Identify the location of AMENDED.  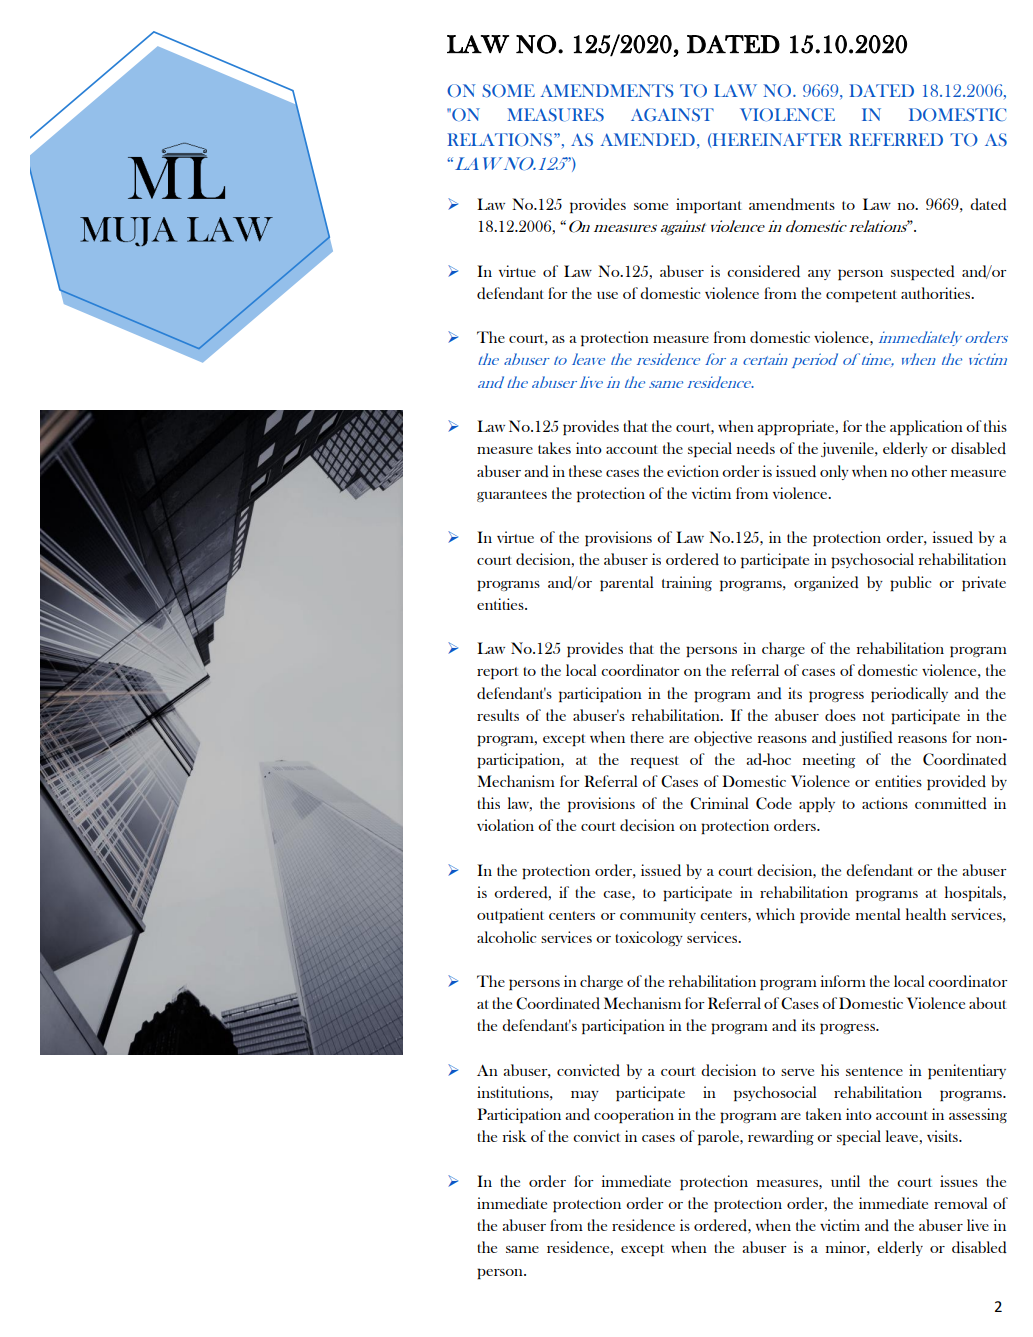
(648, 139).
